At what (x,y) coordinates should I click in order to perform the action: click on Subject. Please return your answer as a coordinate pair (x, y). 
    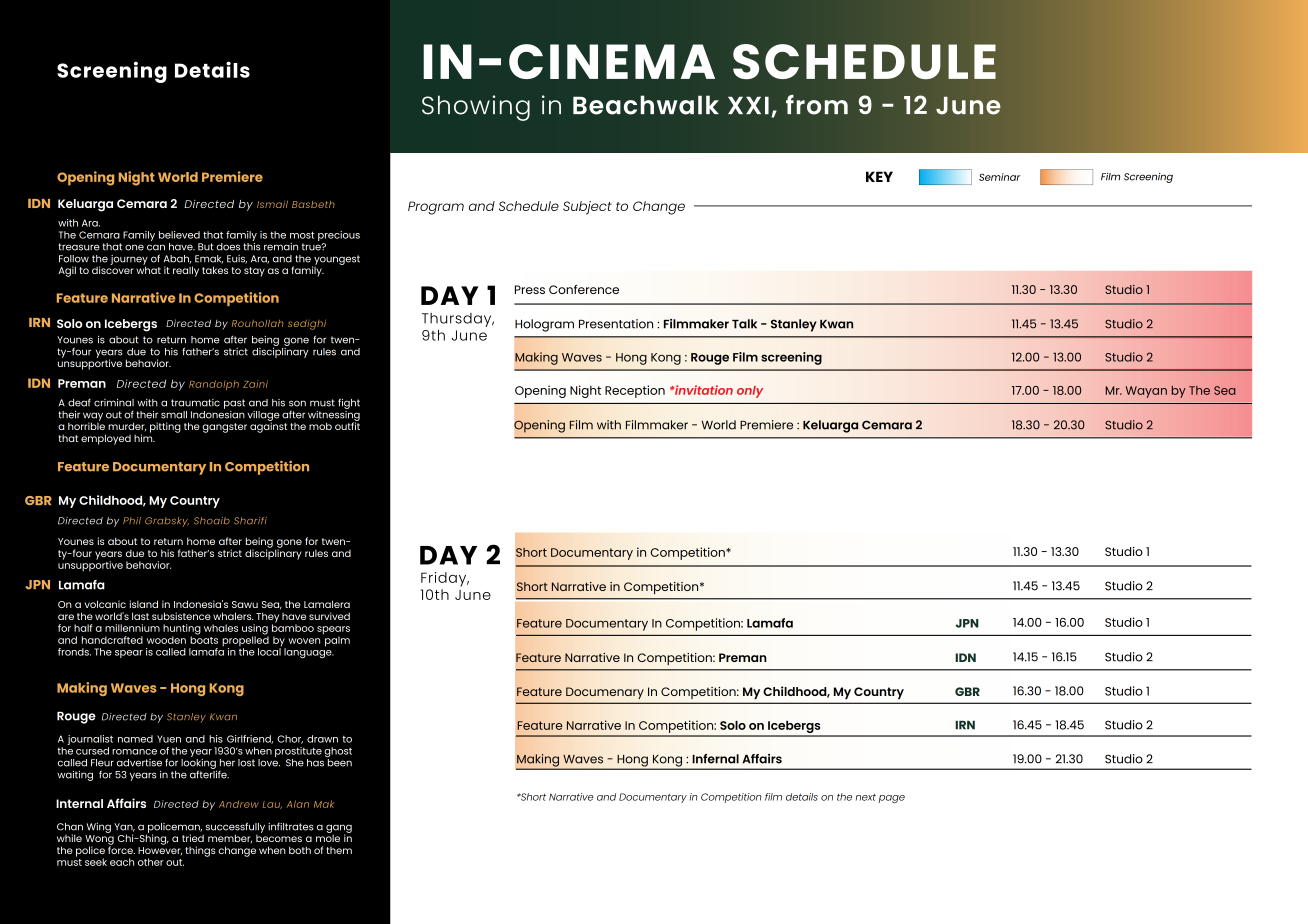
    Looking at the image, I should click on (587, 208).
